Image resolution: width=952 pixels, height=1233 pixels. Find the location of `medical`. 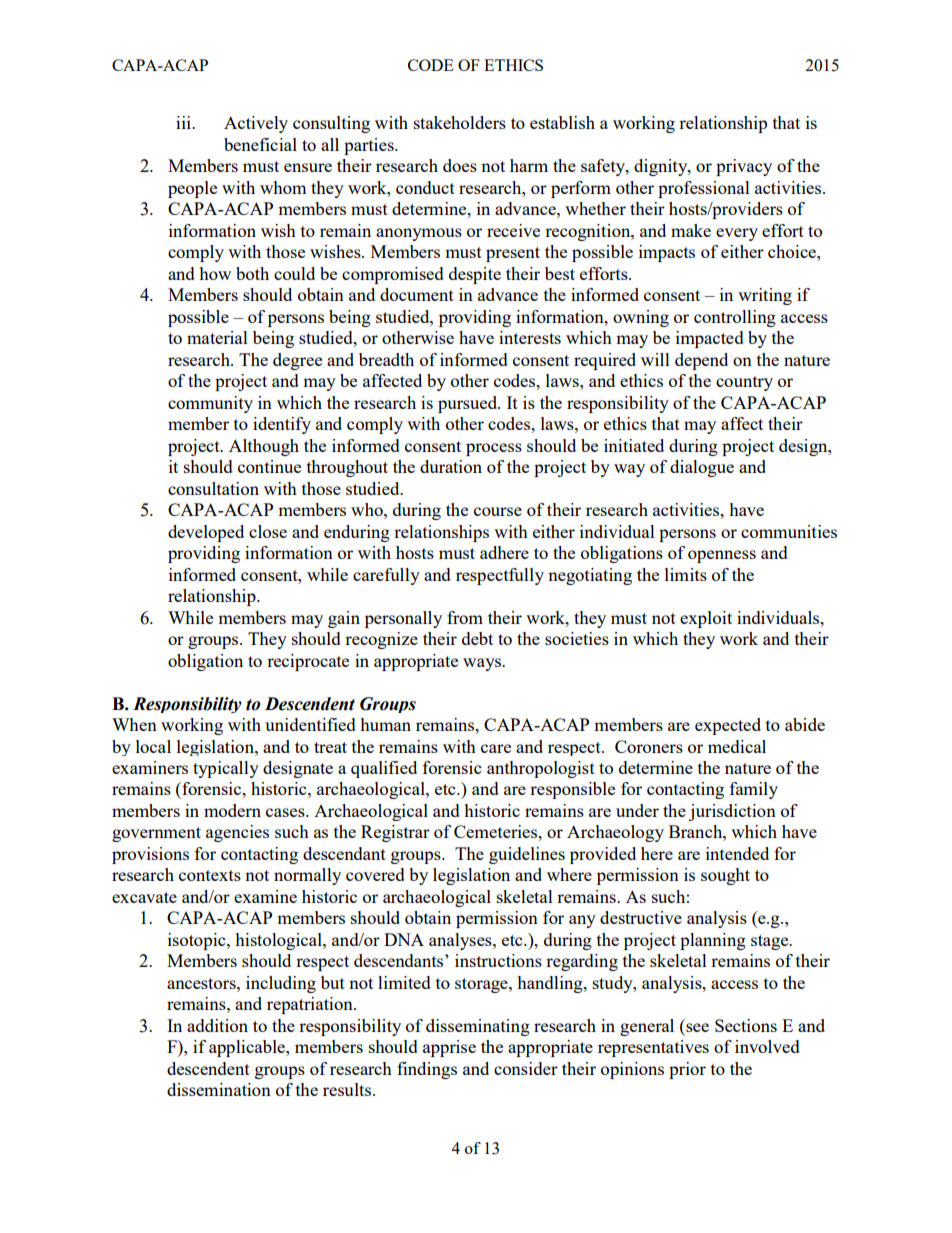

medical is located at coordinates (737, 746).
